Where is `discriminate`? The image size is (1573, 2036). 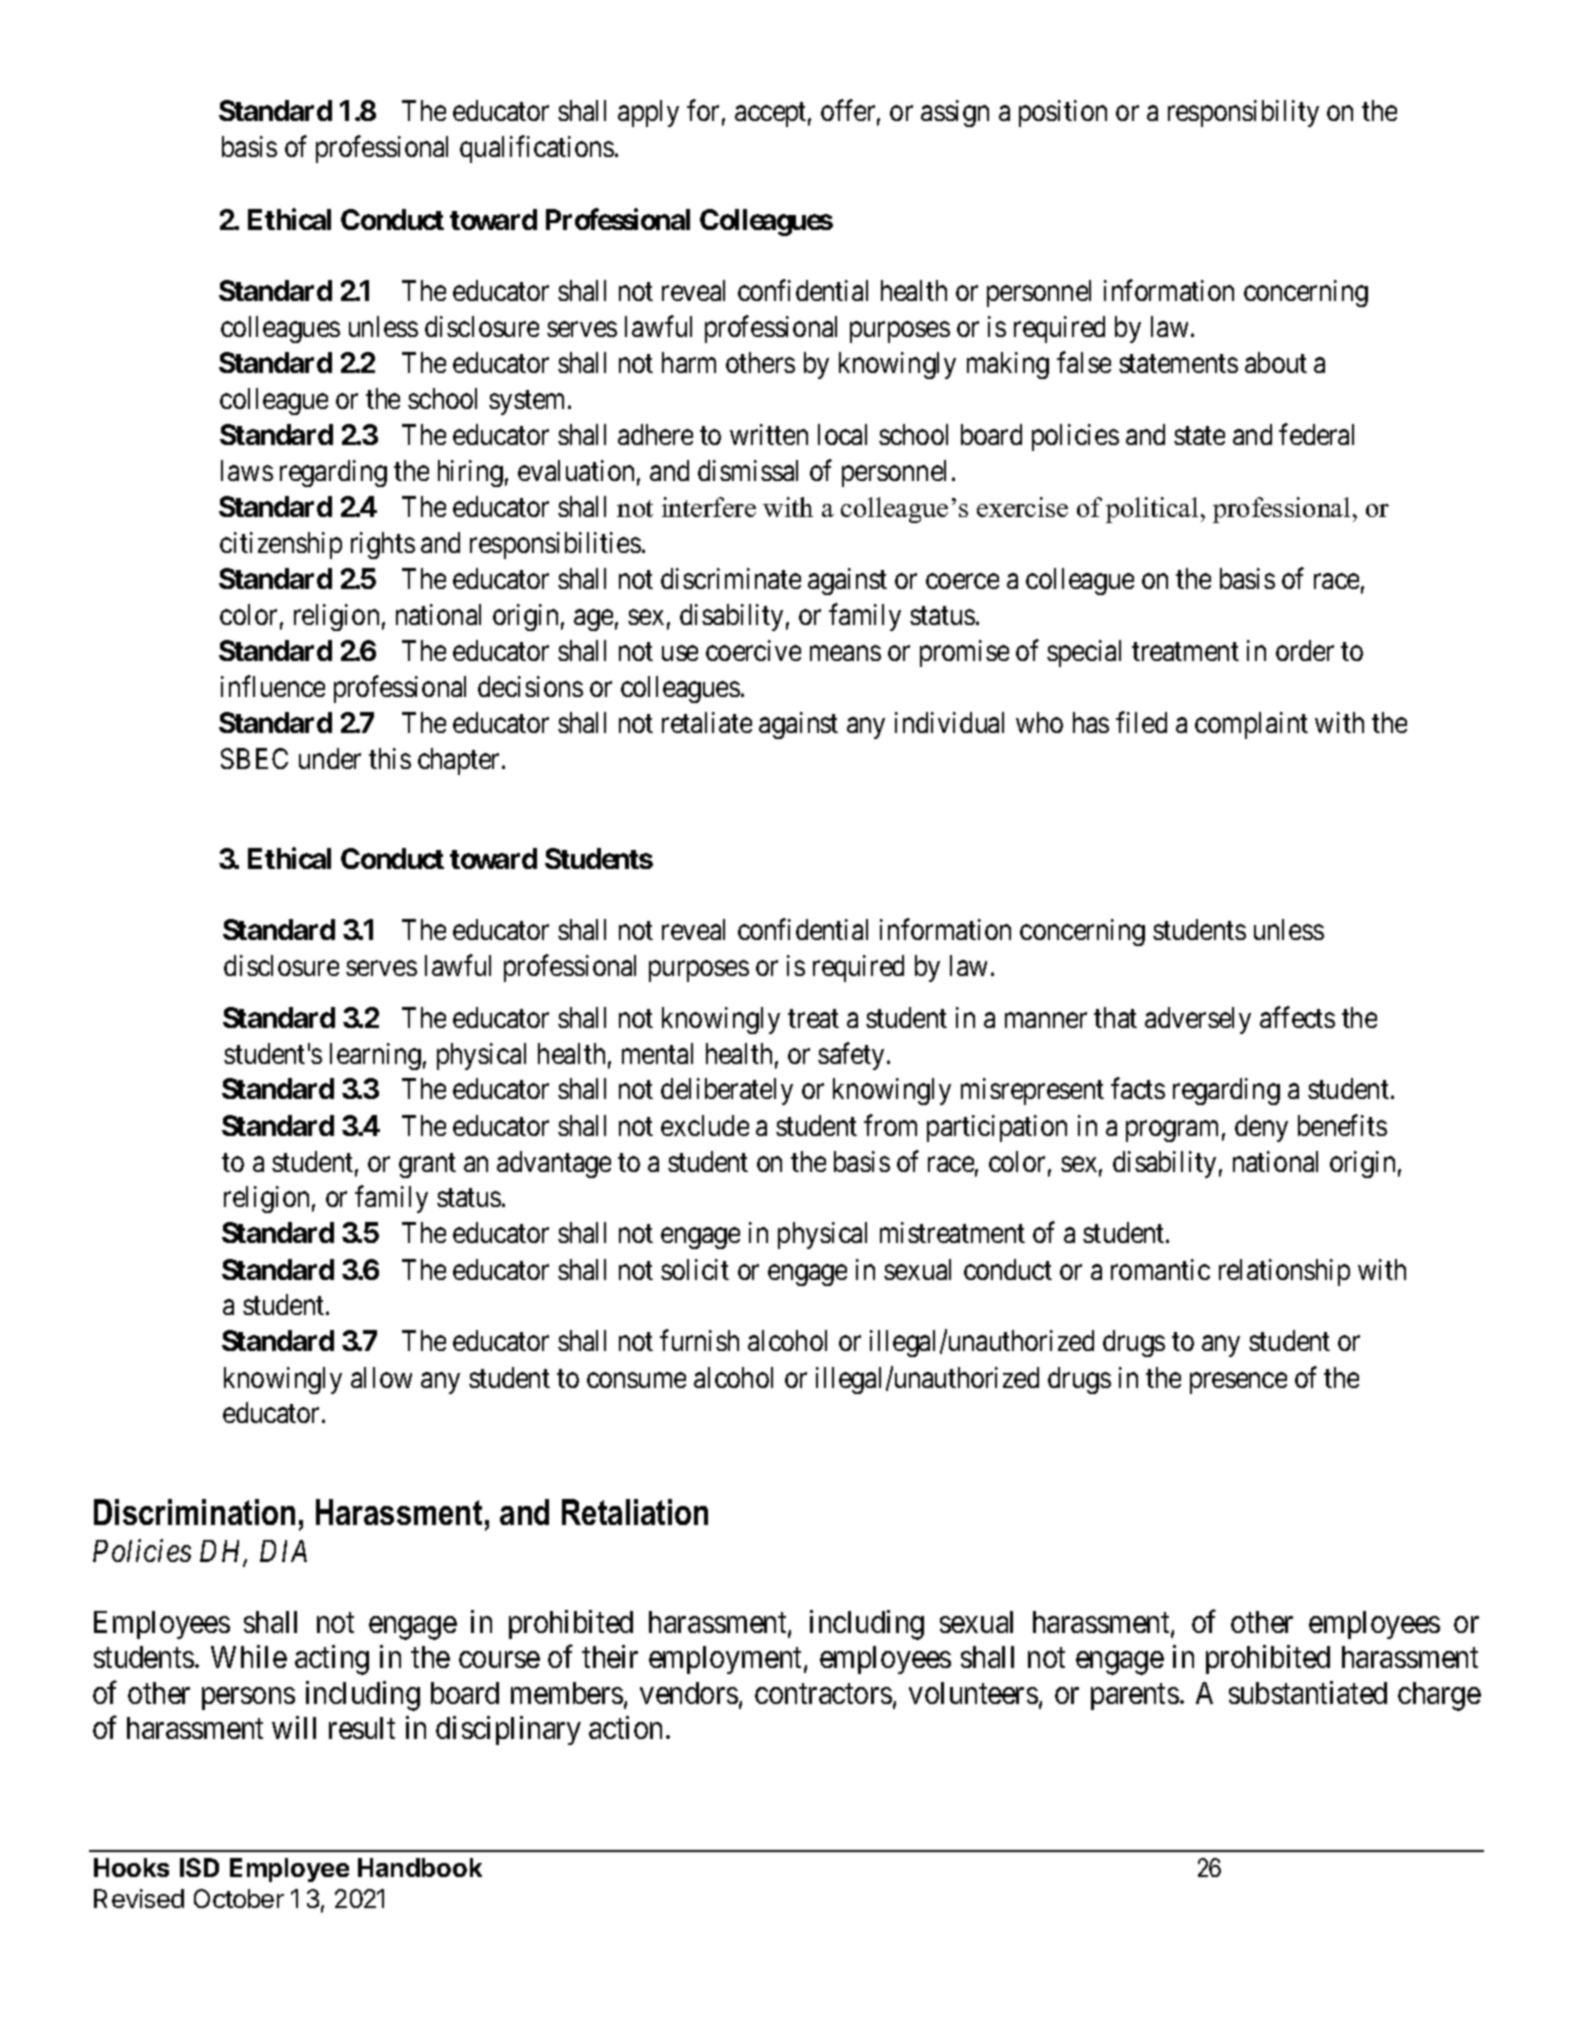
discriminate is located at coordinates (731, 578).
